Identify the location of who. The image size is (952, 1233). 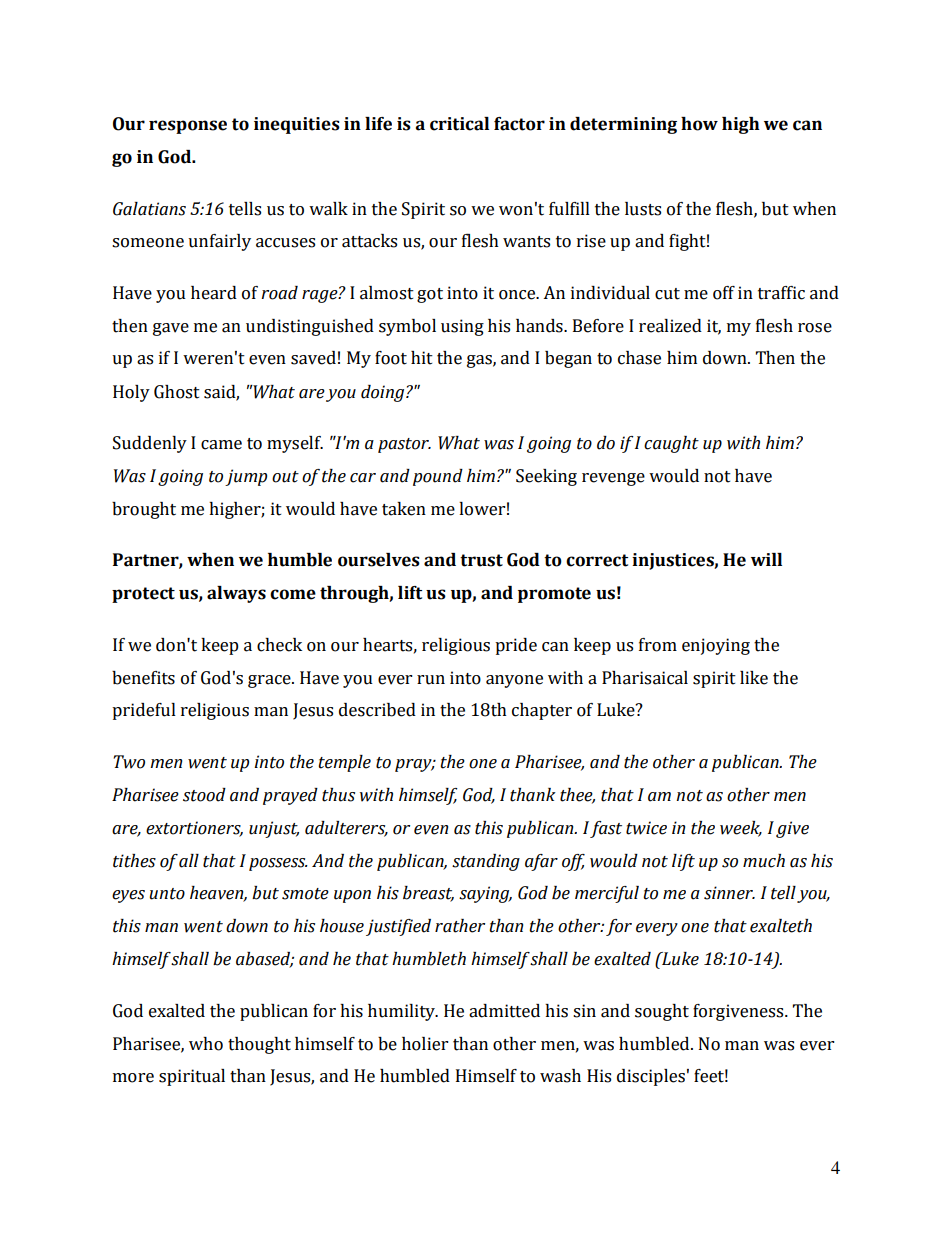
(206, 1044).
